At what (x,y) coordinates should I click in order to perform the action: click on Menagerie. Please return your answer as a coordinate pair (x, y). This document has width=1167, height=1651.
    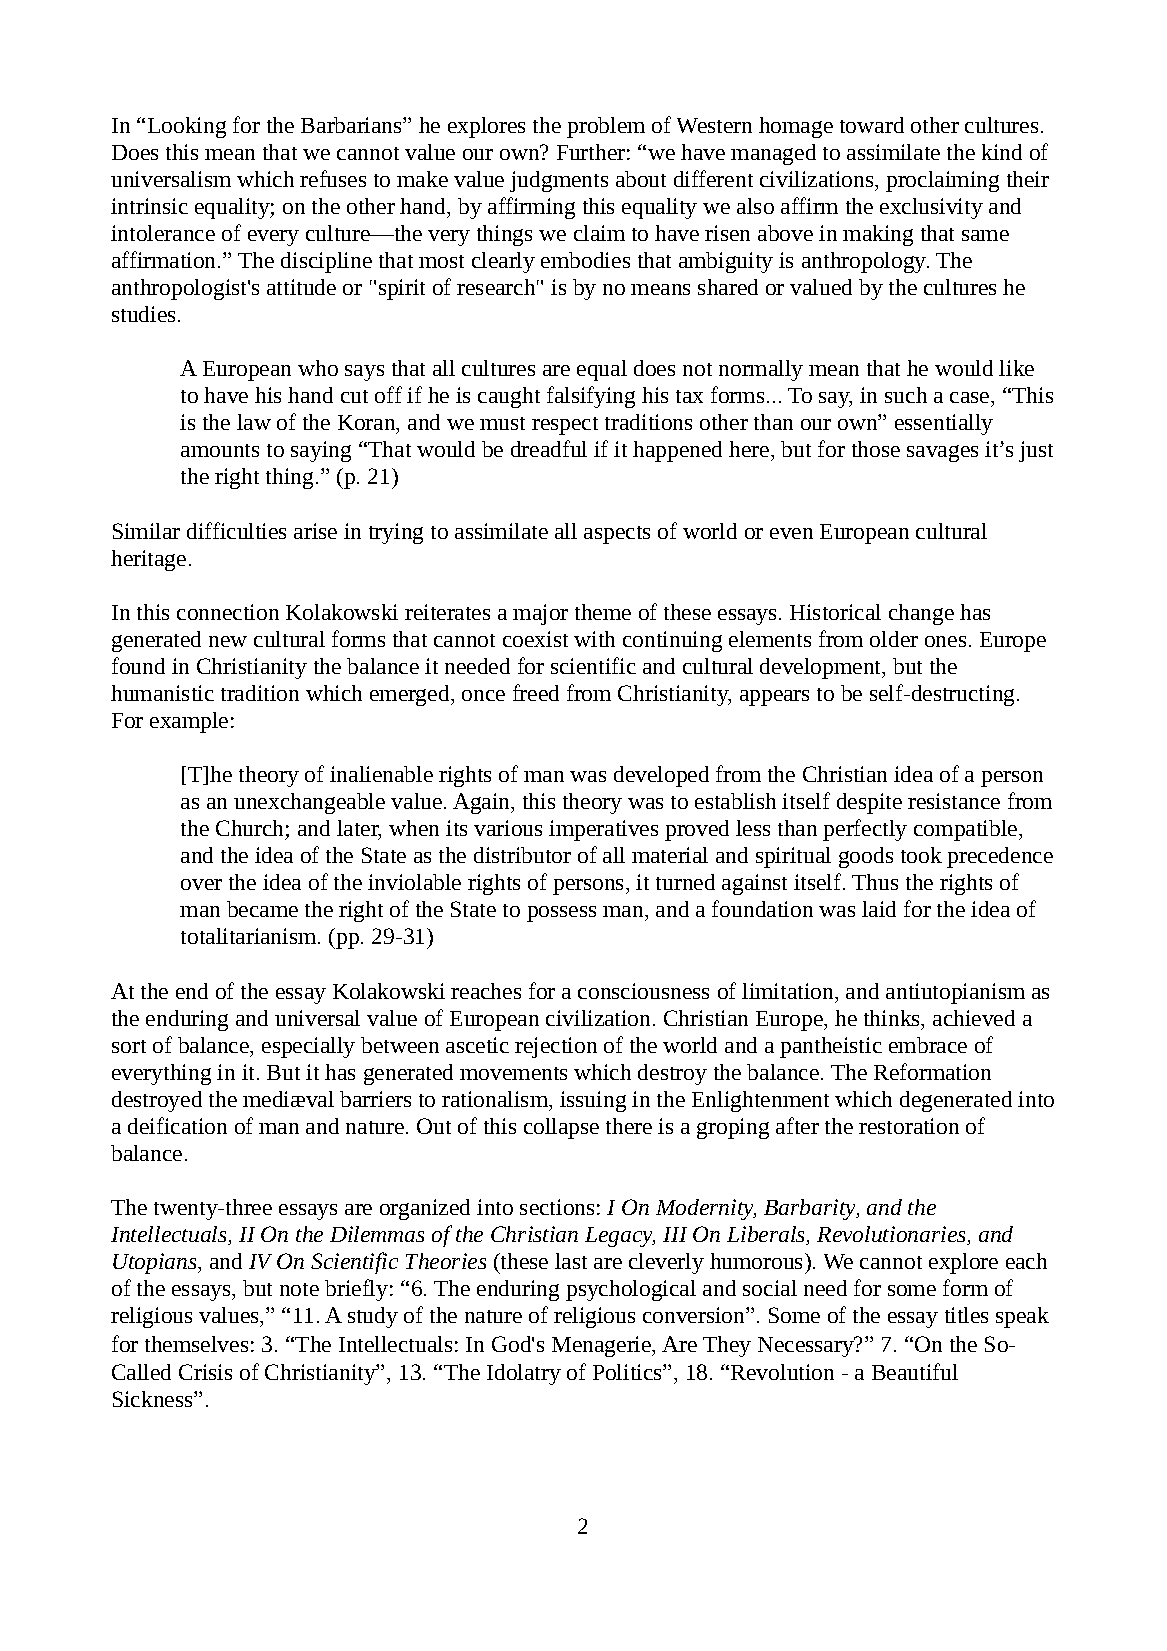
    Looking at the image, I should click on (603, 1346).
